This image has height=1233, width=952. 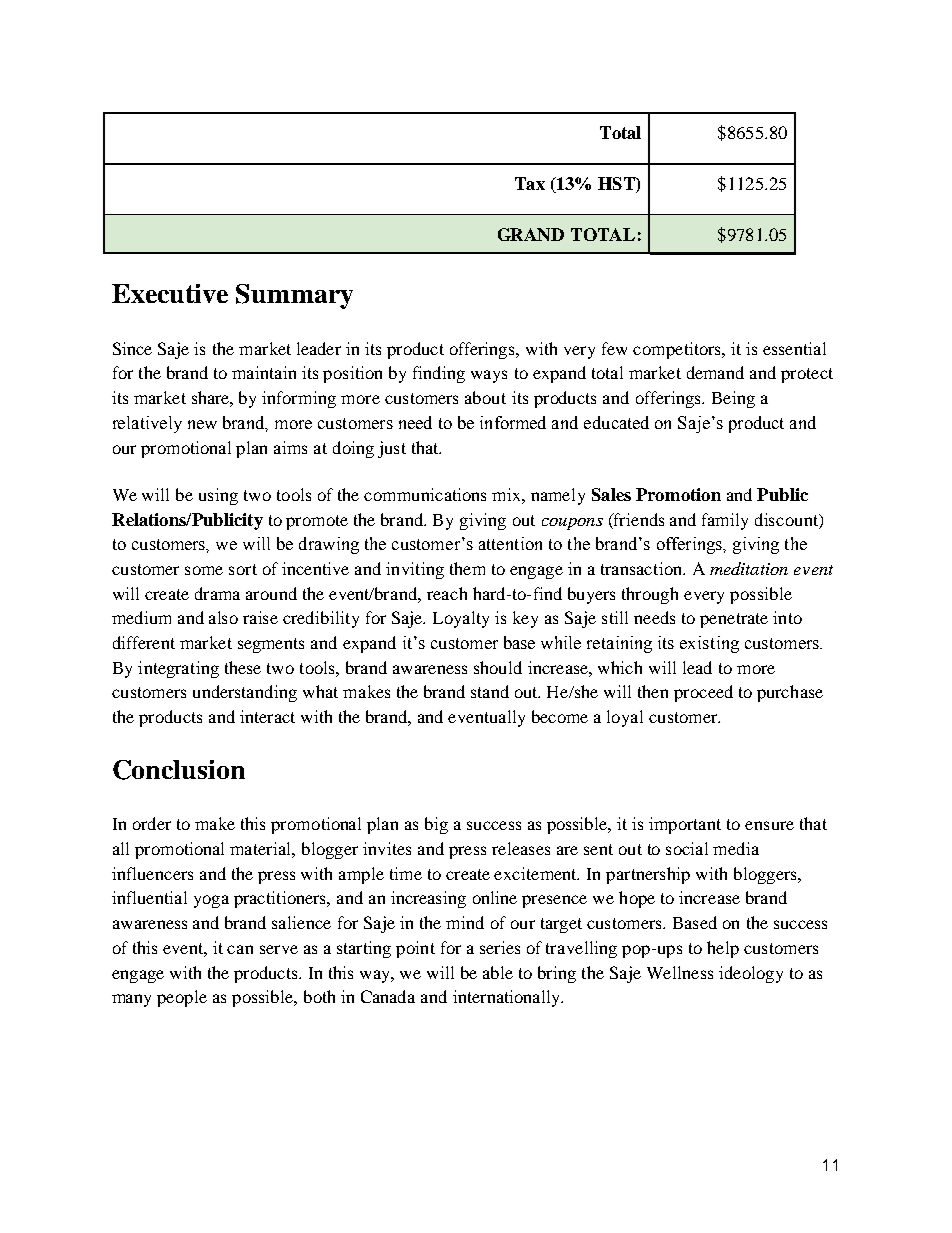 What do you see at coordinates (170, 293) in the image?
I see `Executive` at bounding box center [170, 293].
